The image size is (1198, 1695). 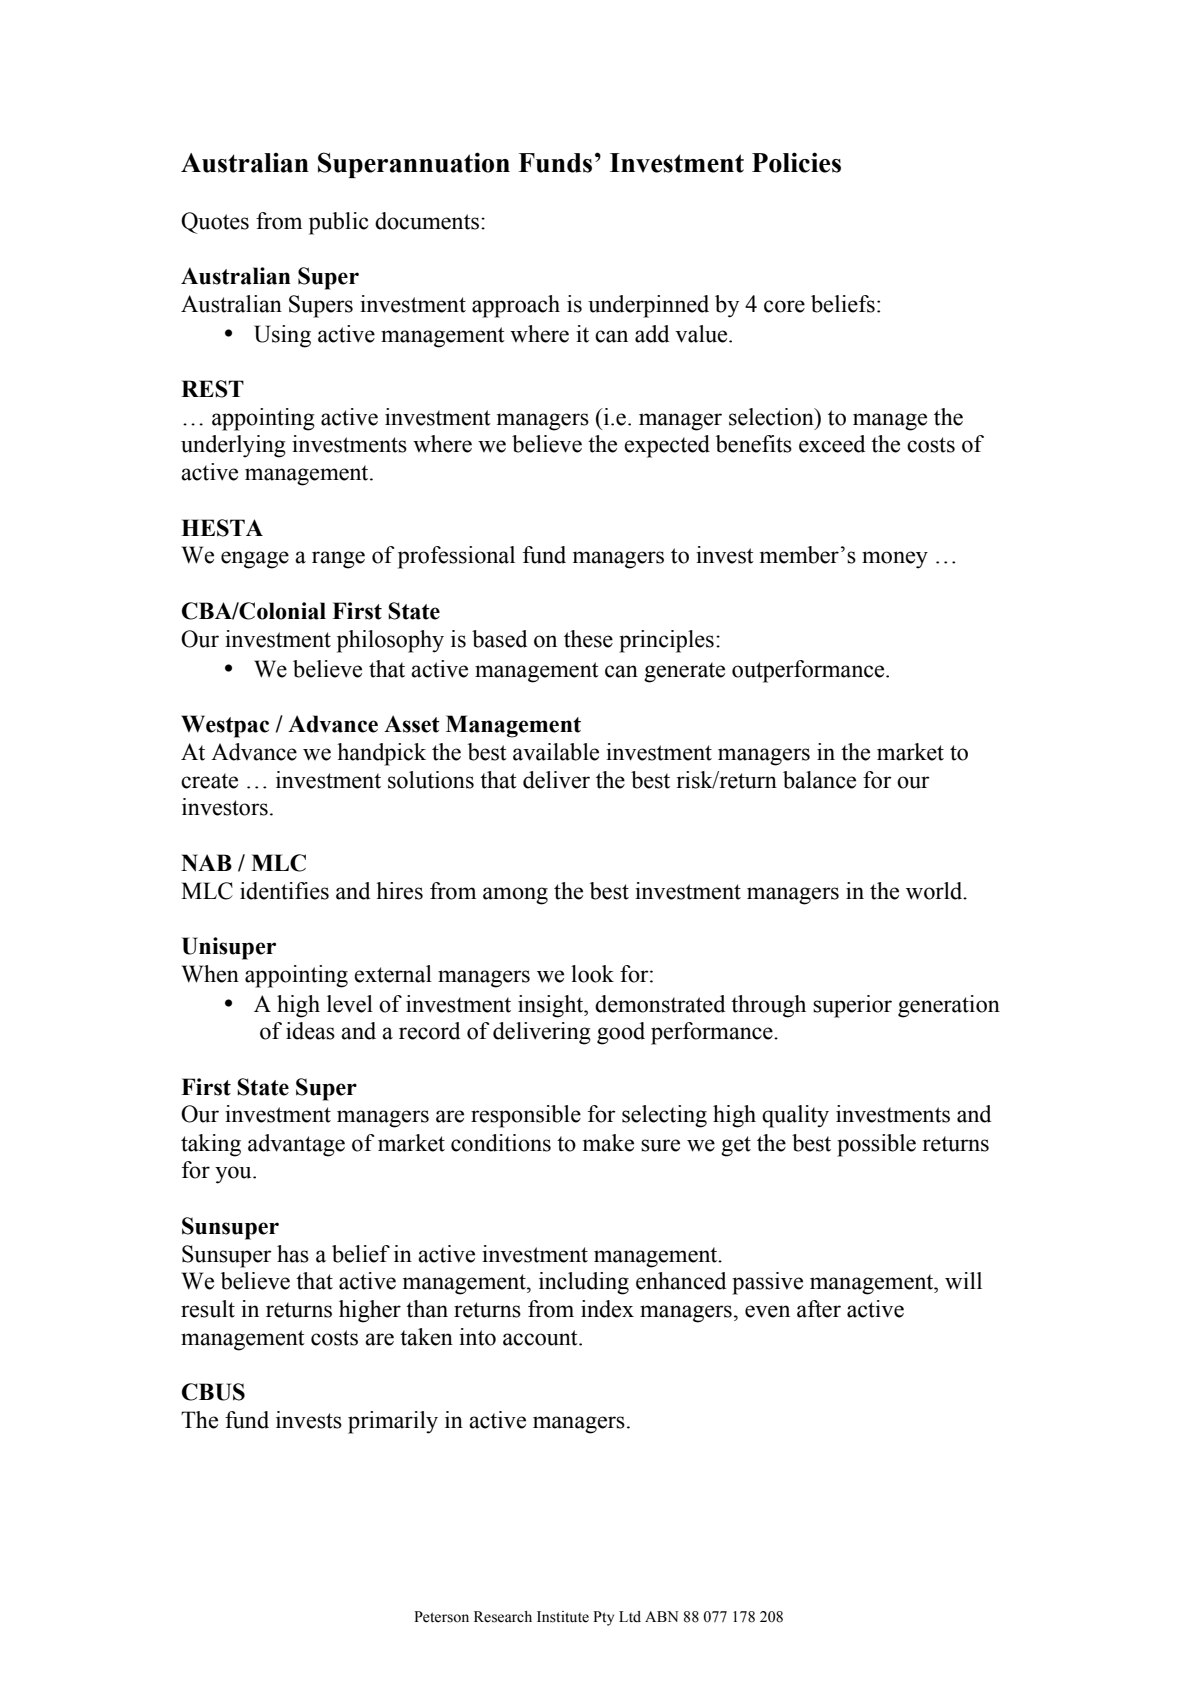 I want to click on advantage, so click(x=296, y=1145).
